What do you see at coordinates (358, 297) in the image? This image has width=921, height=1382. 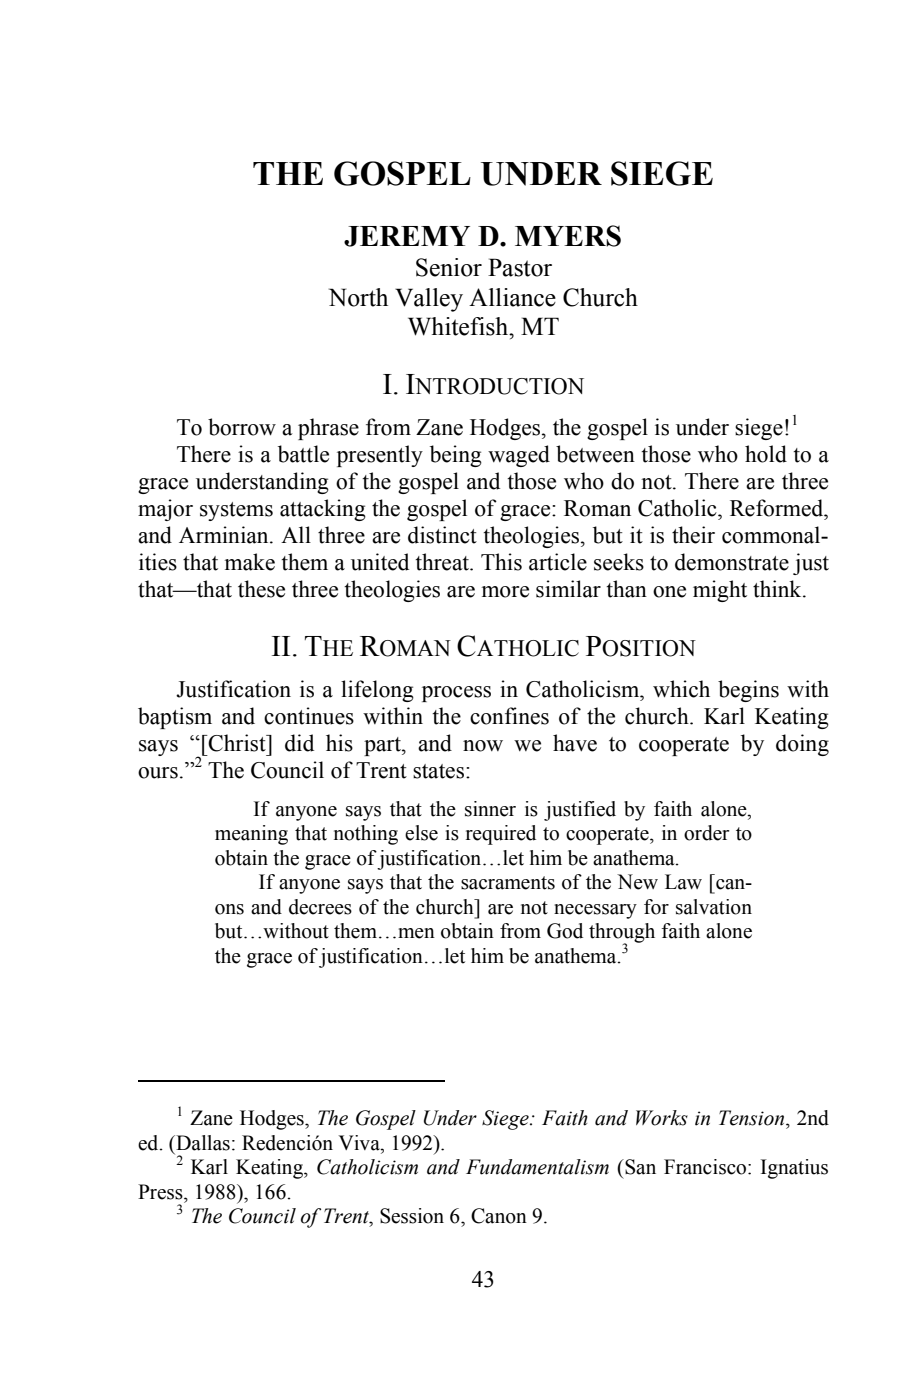 I see `North` at bounding box center [358, 297].
